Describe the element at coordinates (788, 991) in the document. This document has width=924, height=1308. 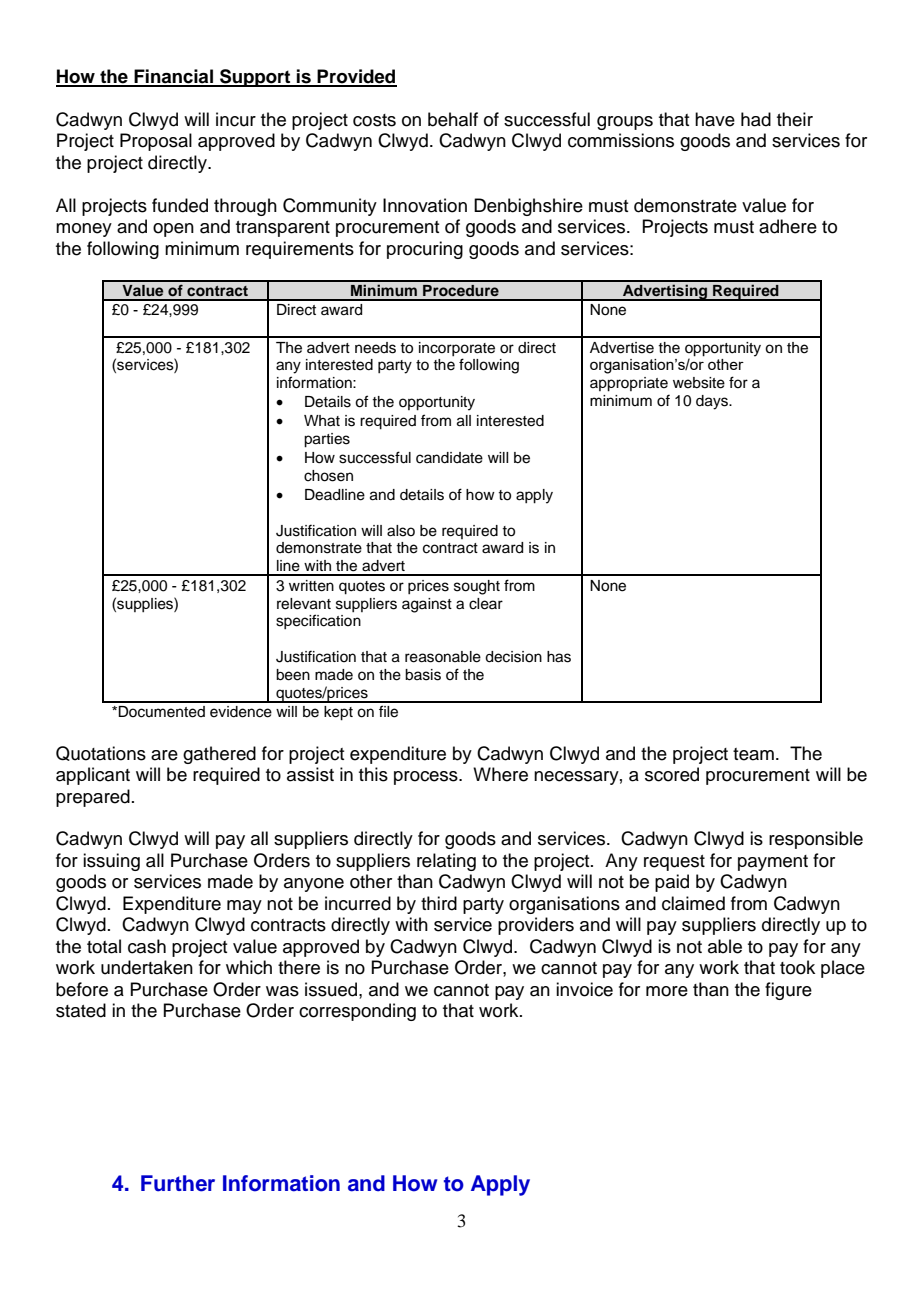
I see `figure` at that location.
